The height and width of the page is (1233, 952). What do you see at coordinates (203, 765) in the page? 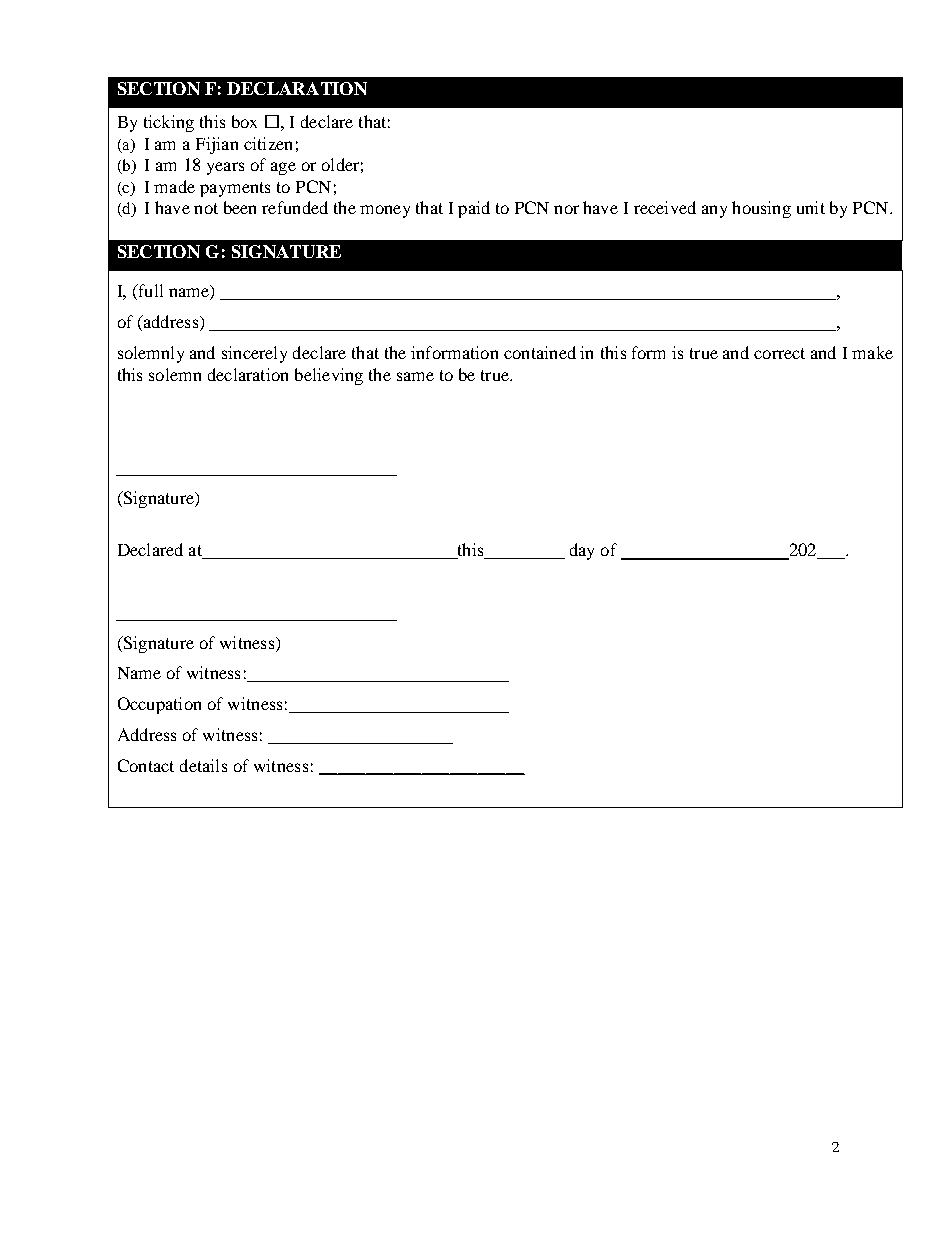
I see `details` at bounding box center [203, 765].
